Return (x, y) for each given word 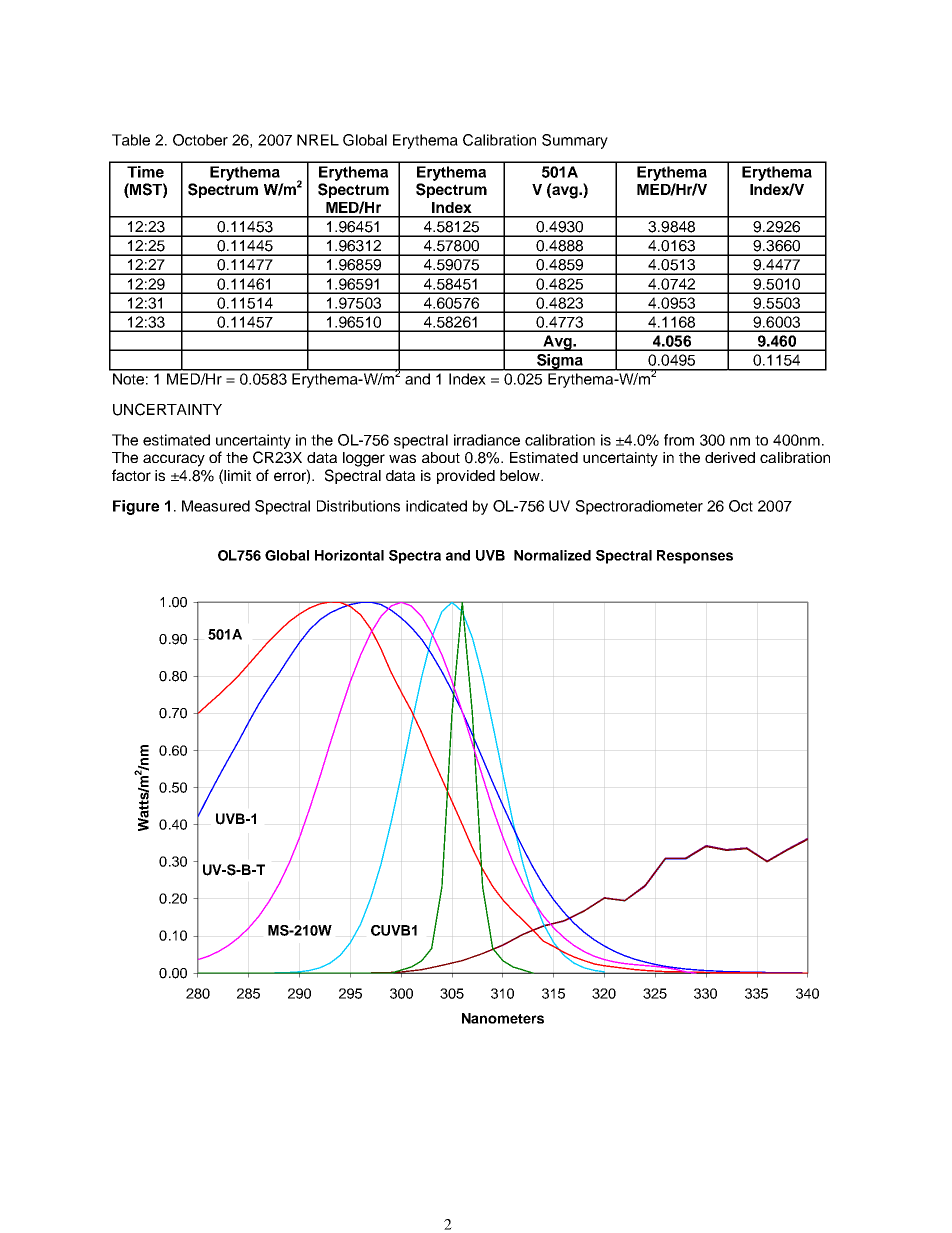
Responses (695, 557)
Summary (575, 141)
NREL (318, 140)
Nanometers (503, 1018)
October (200, 140)
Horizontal (349, 555)
